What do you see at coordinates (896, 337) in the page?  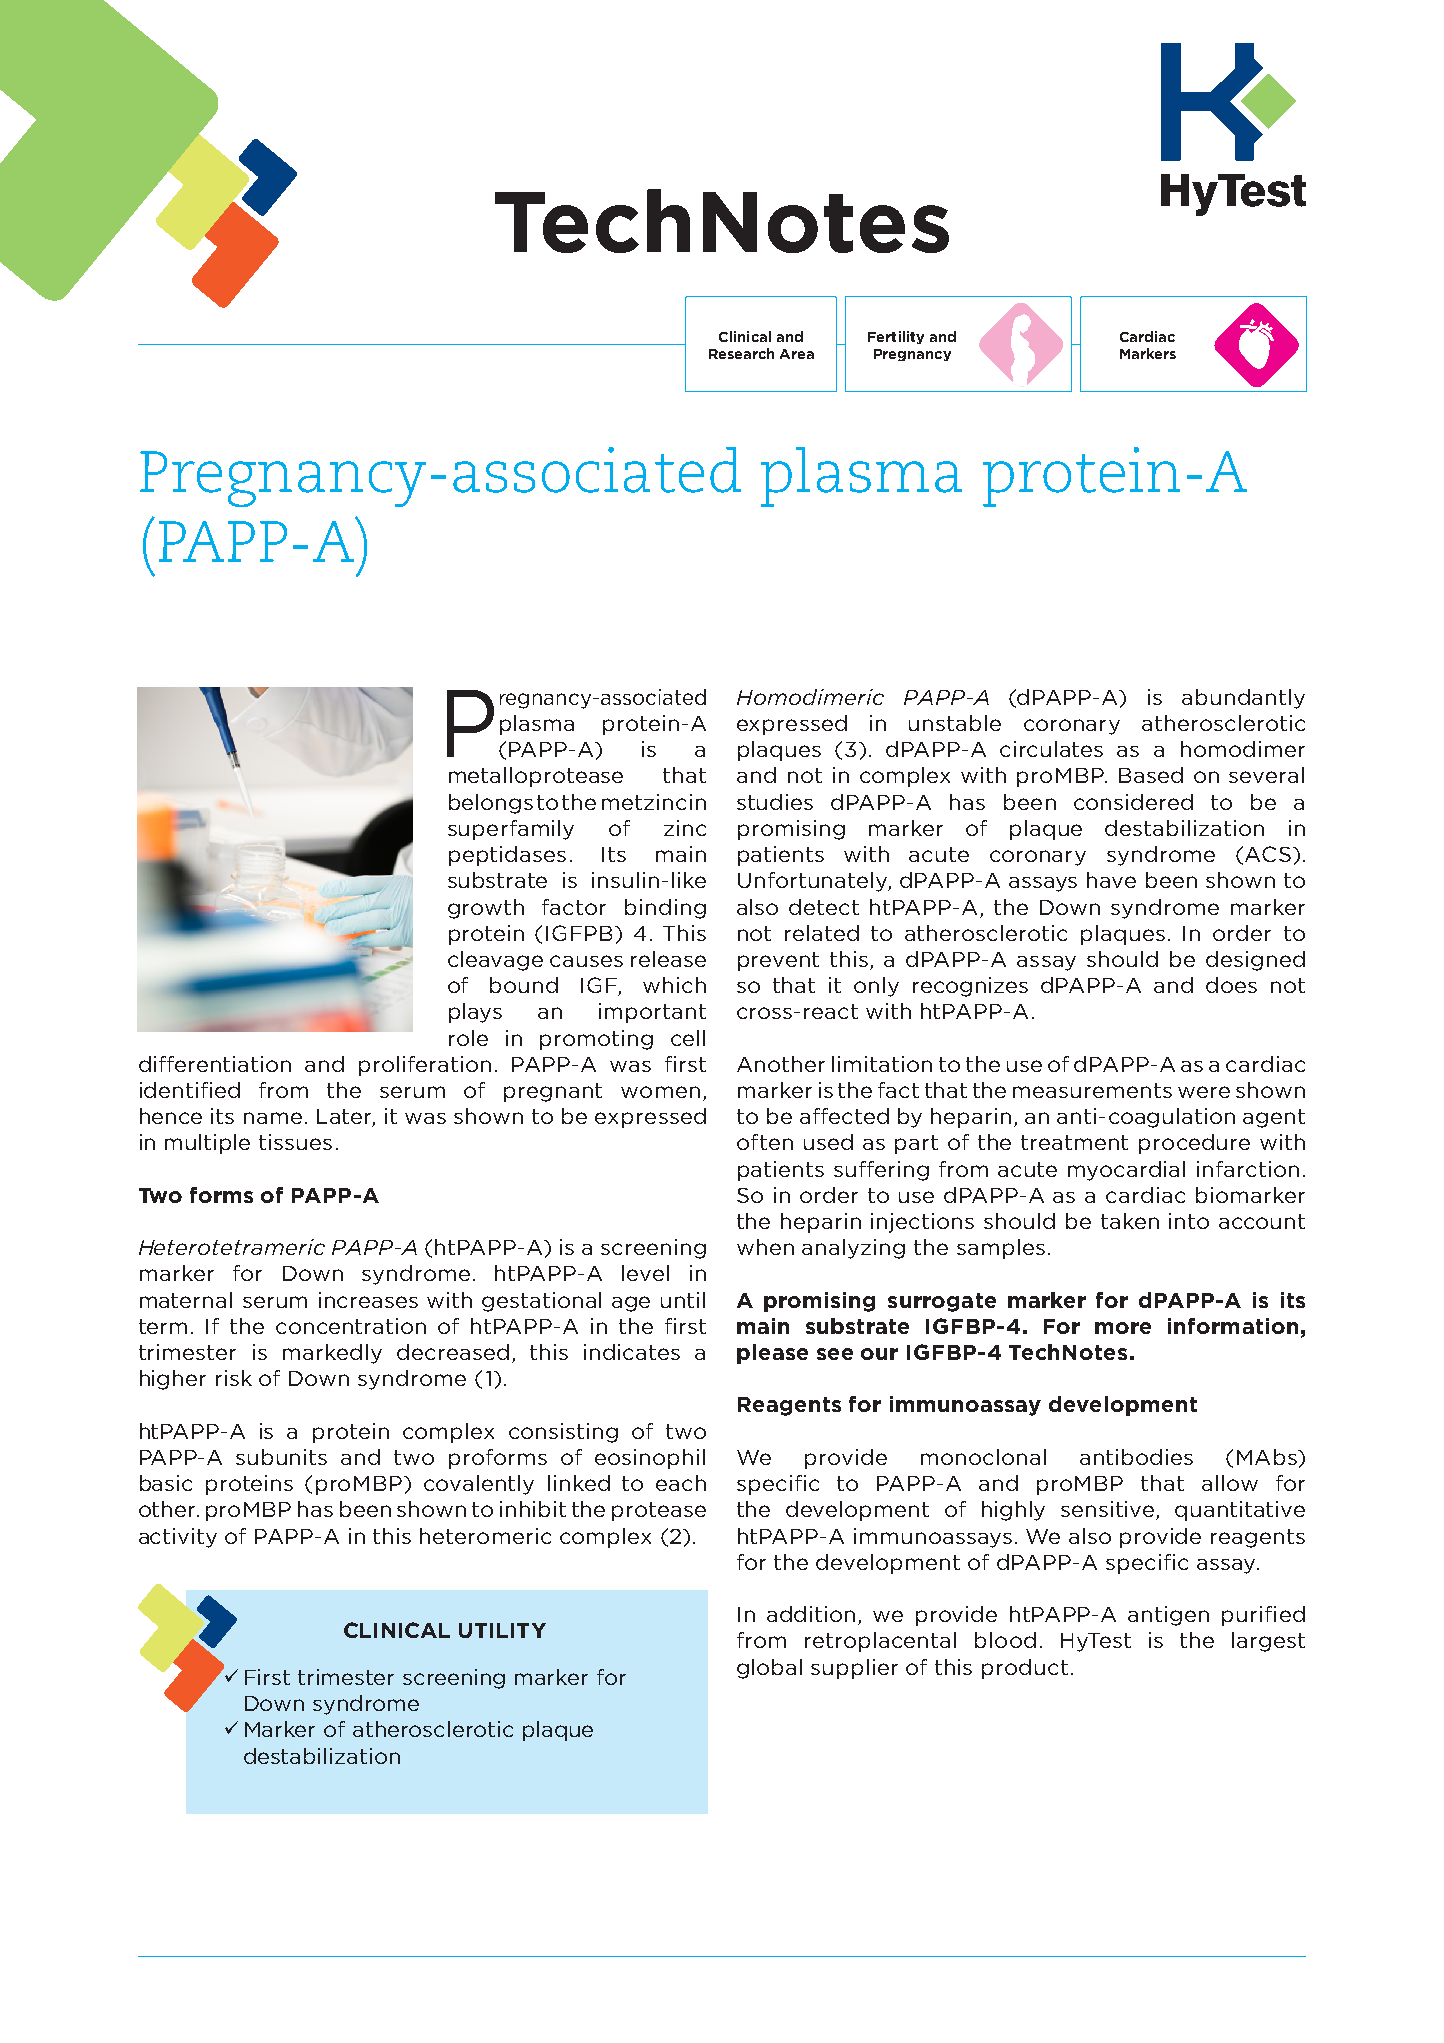 I see `Fertility` at bounding box center [896, 337].
